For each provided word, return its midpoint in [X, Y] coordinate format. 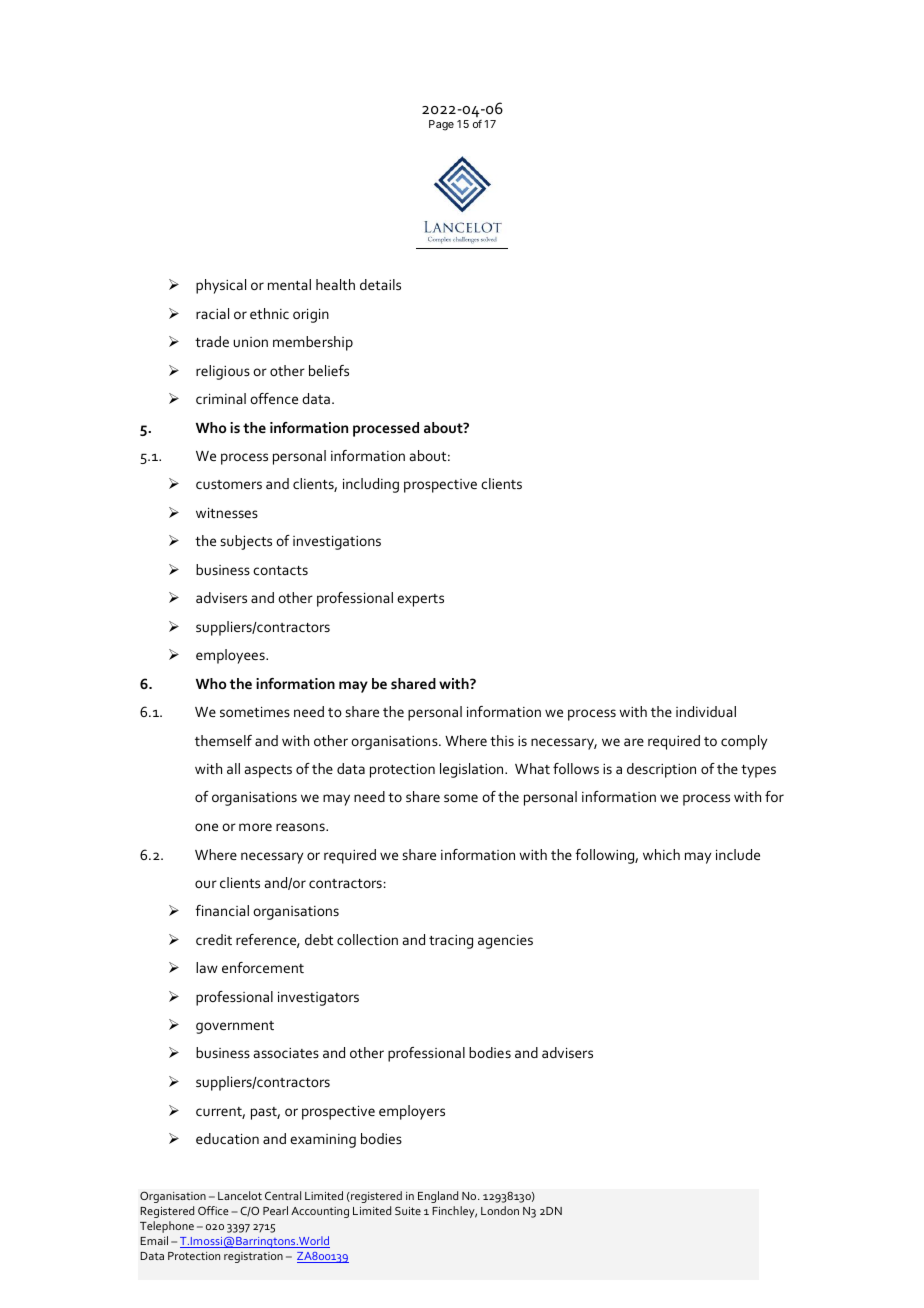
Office [213, 1210]
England [438, 1197]
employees [231, 656]
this [502, 740]
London [500, 1210]
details [380, 284]
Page [441, 125]
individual [706, 711]
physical [221, 286]
